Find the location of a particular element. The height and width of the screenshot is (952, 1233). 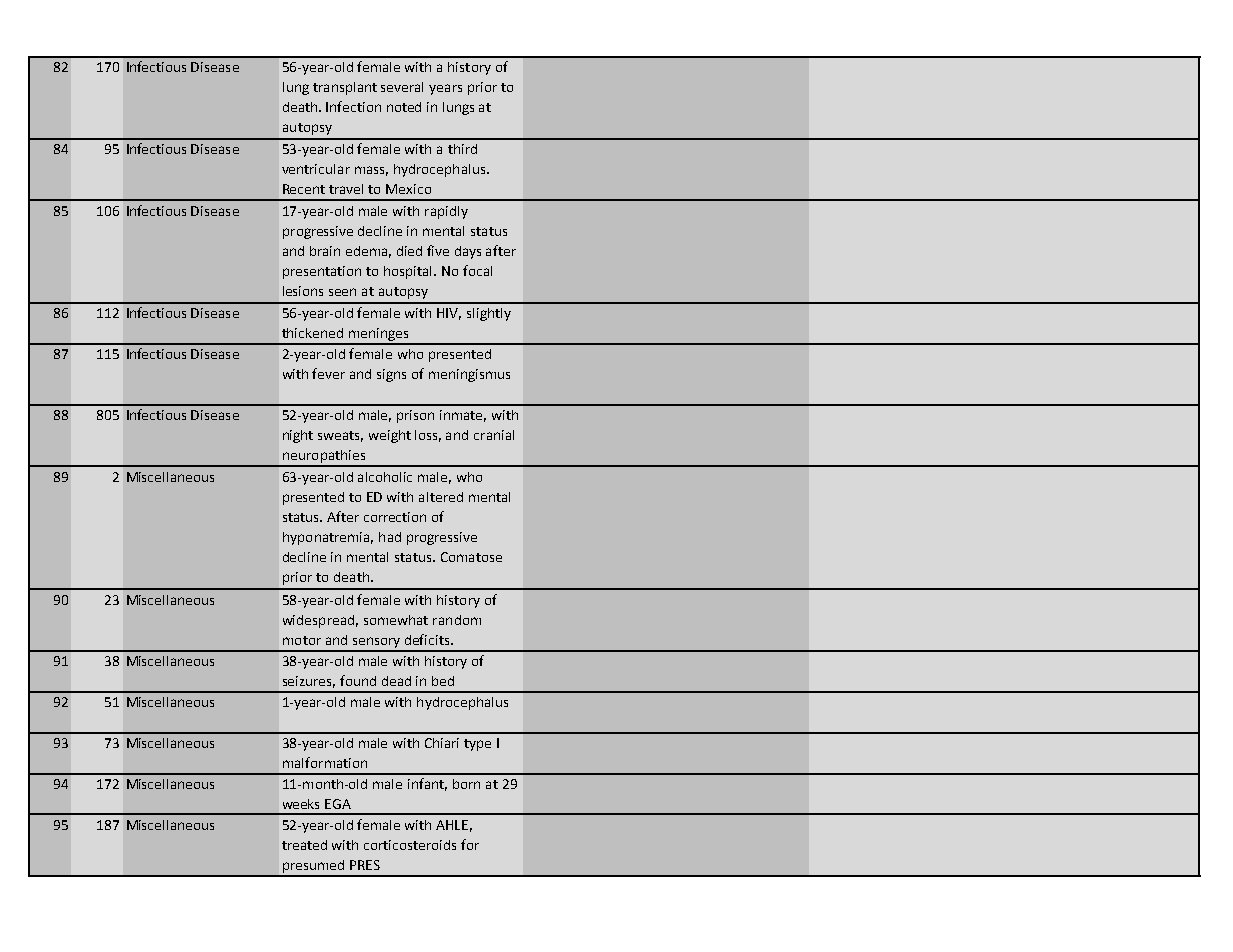

third is located at coordinates (462, 149).
